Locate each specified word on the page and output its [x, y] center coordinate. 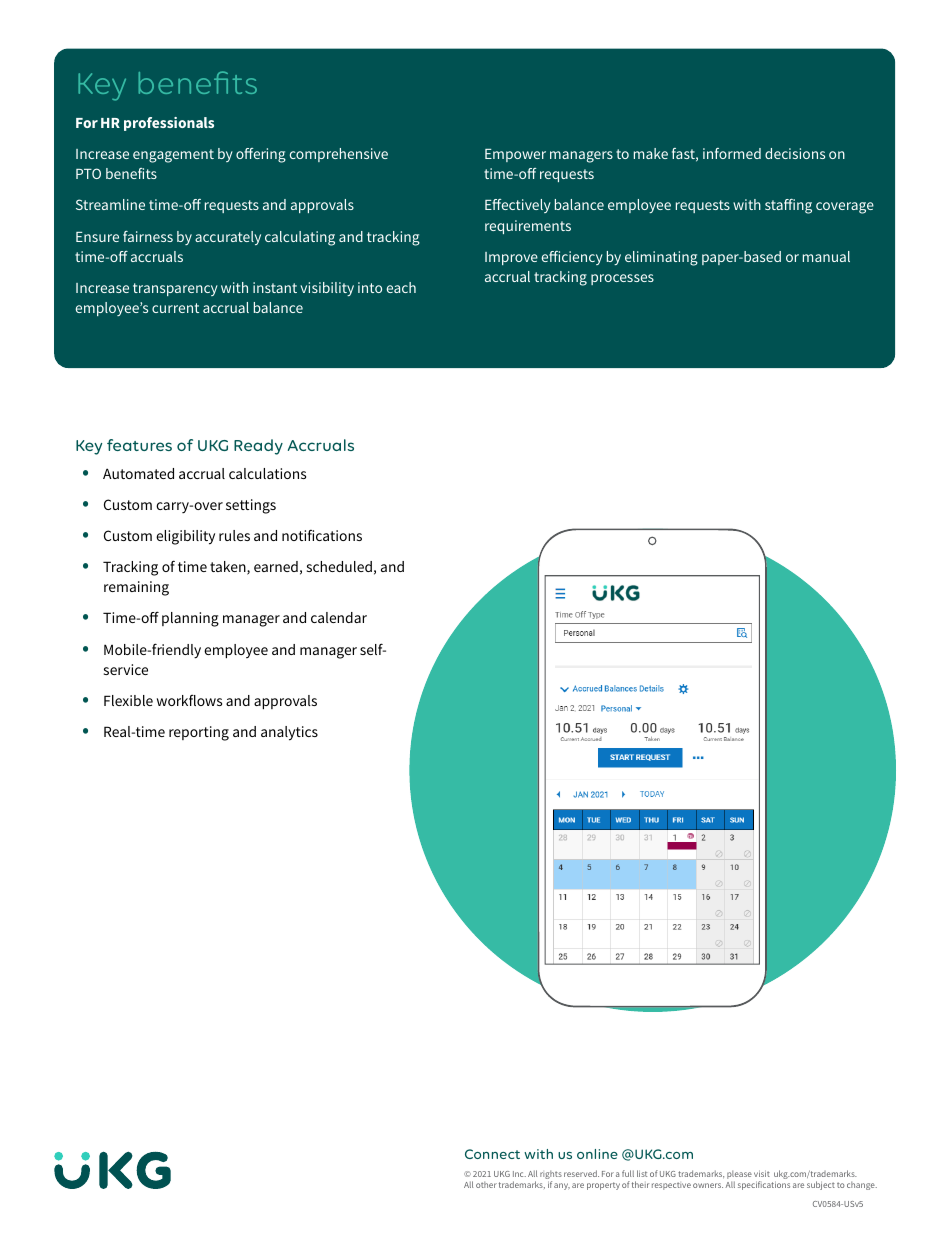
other [486, 1184]
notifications [322, 535]
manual [826, 256]
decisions [795, 153]
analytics [289, 733]
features [139, 445]
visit [762, 1173]
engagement [173, 156]
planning [190, 619]
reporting [199, 733]
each [401, 287]
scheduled [339, 566]
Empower [515, 155]
